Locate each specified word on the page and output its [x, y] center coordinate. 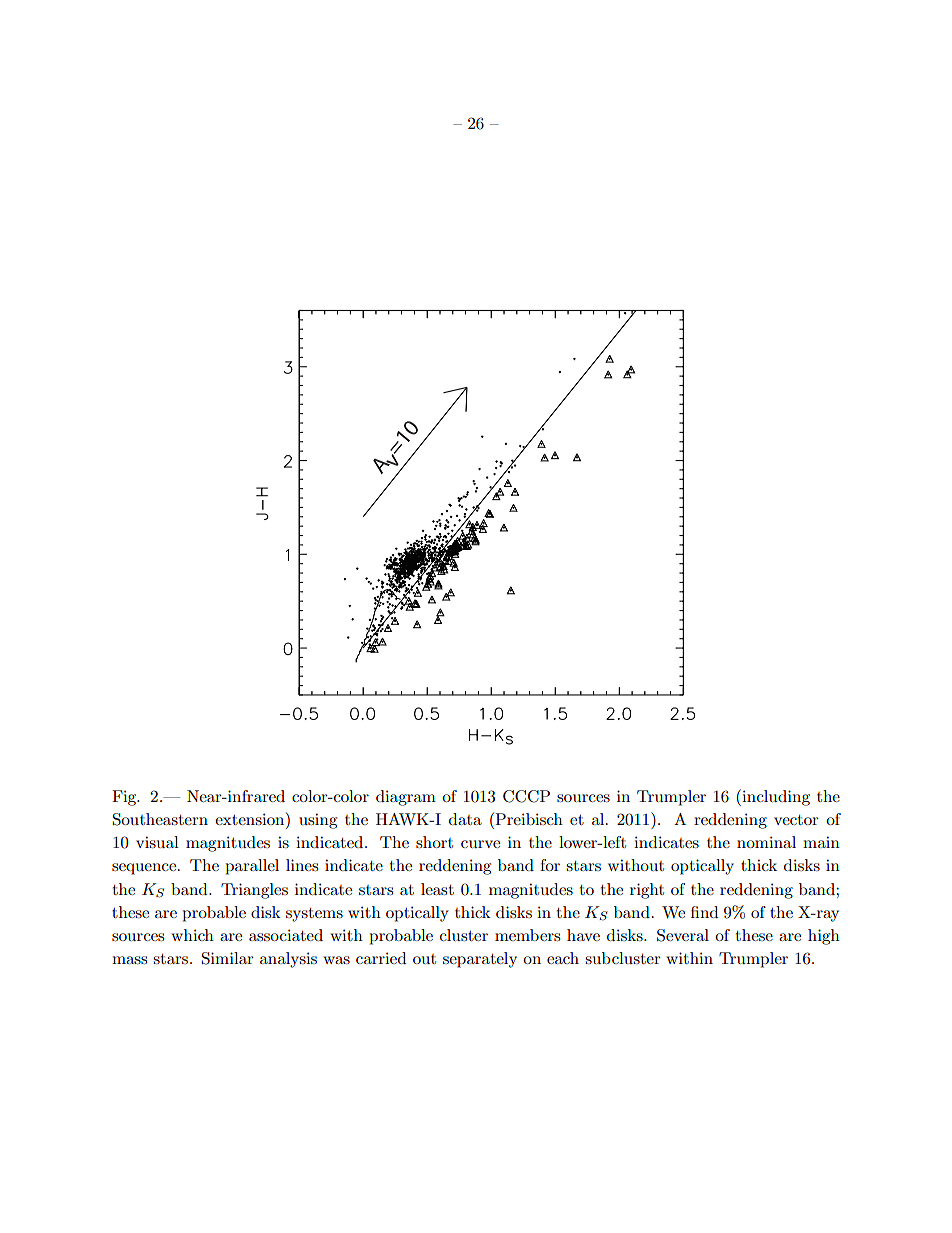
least [437, 889]
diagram [406, 798]
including [775, 797]
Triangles [254, 891]
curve [480, 844]
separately [480, 960]
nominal [766, 842]
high [824, 937]
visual [157, 842]
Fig [125, 798]
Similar [228, 958]
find [704, 912]
